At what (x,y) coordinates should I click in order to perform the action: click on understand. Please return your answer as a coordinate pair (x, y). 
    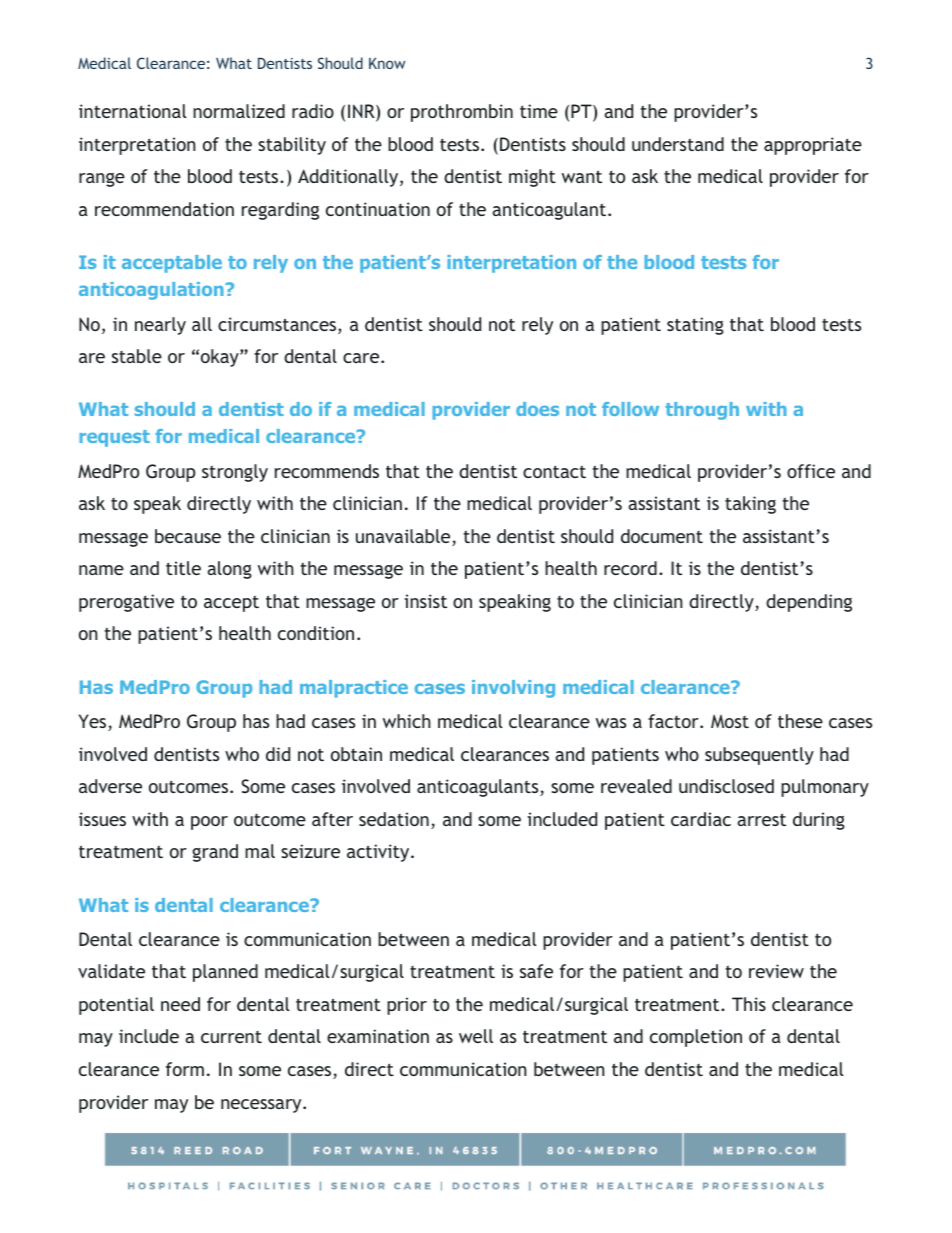
    Looking at the image, I should click on (678, 144).
